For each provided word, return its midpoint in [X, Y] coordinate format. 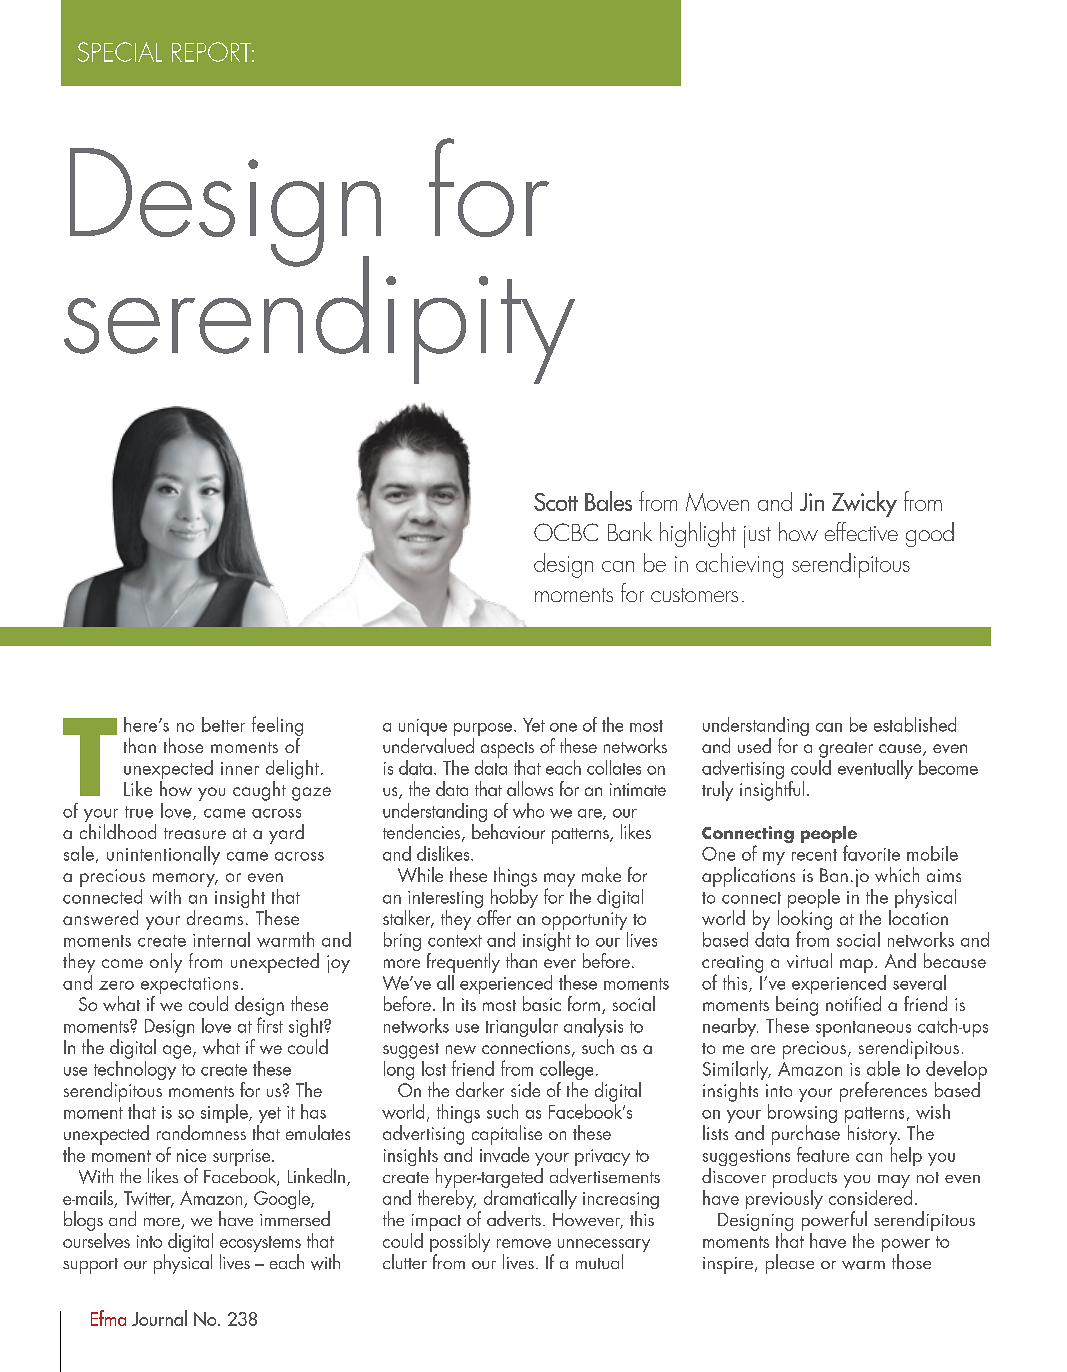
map [856, 966]
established [915, 724]
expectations [189, 987]
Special [120, 52]
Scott [556, 502]
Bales [608, 501]
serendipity [319, 319]
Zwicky [864, 504]
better [223, 724]
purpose [484, 731]
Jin [812, 502]
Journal [159, 1318]
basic [542, 1003]
